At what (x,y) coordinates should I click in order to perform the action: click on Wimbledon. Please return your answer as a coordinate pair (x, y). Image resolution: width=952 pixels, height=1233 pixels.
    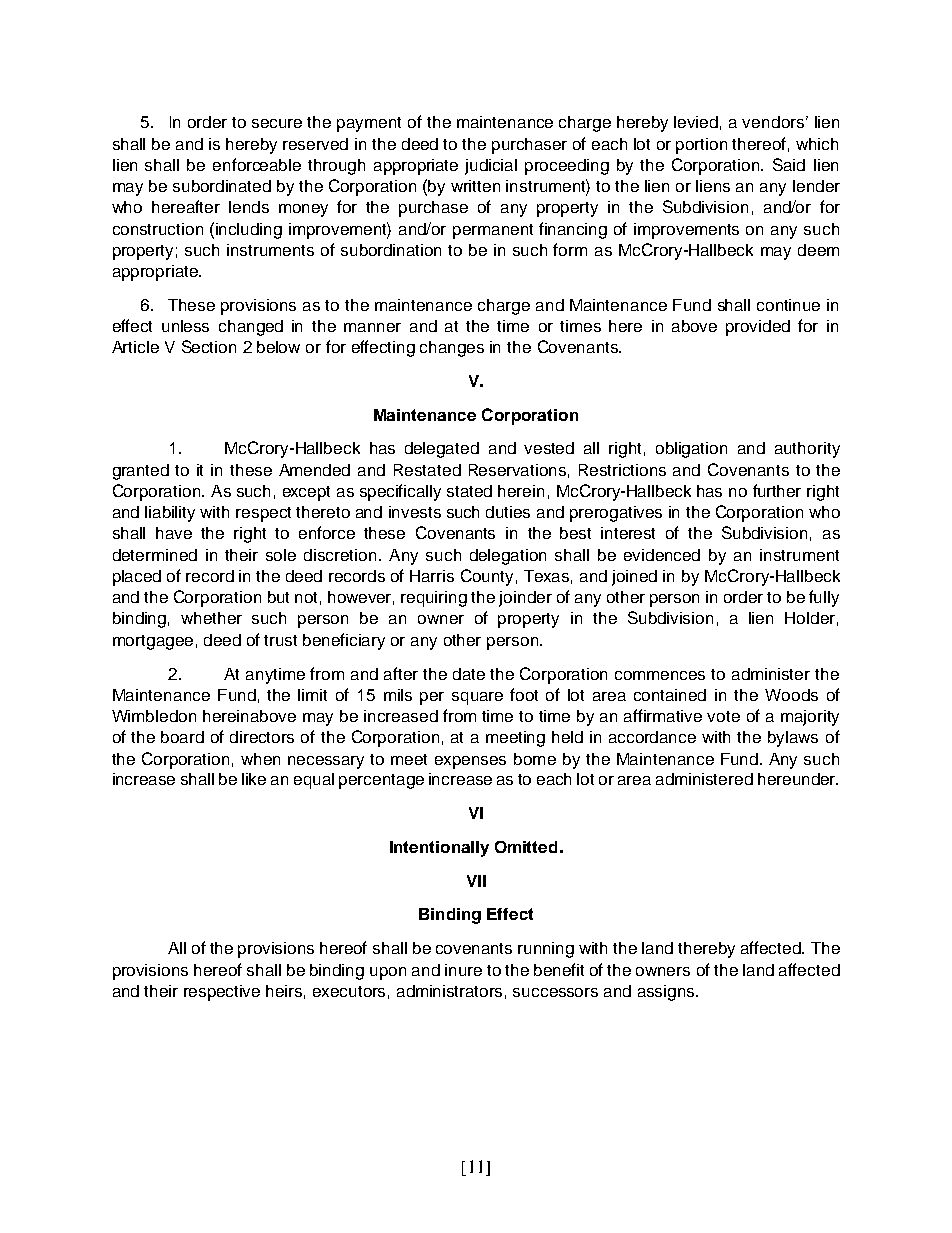
    Looking at the image, I should click on (154, 716).
